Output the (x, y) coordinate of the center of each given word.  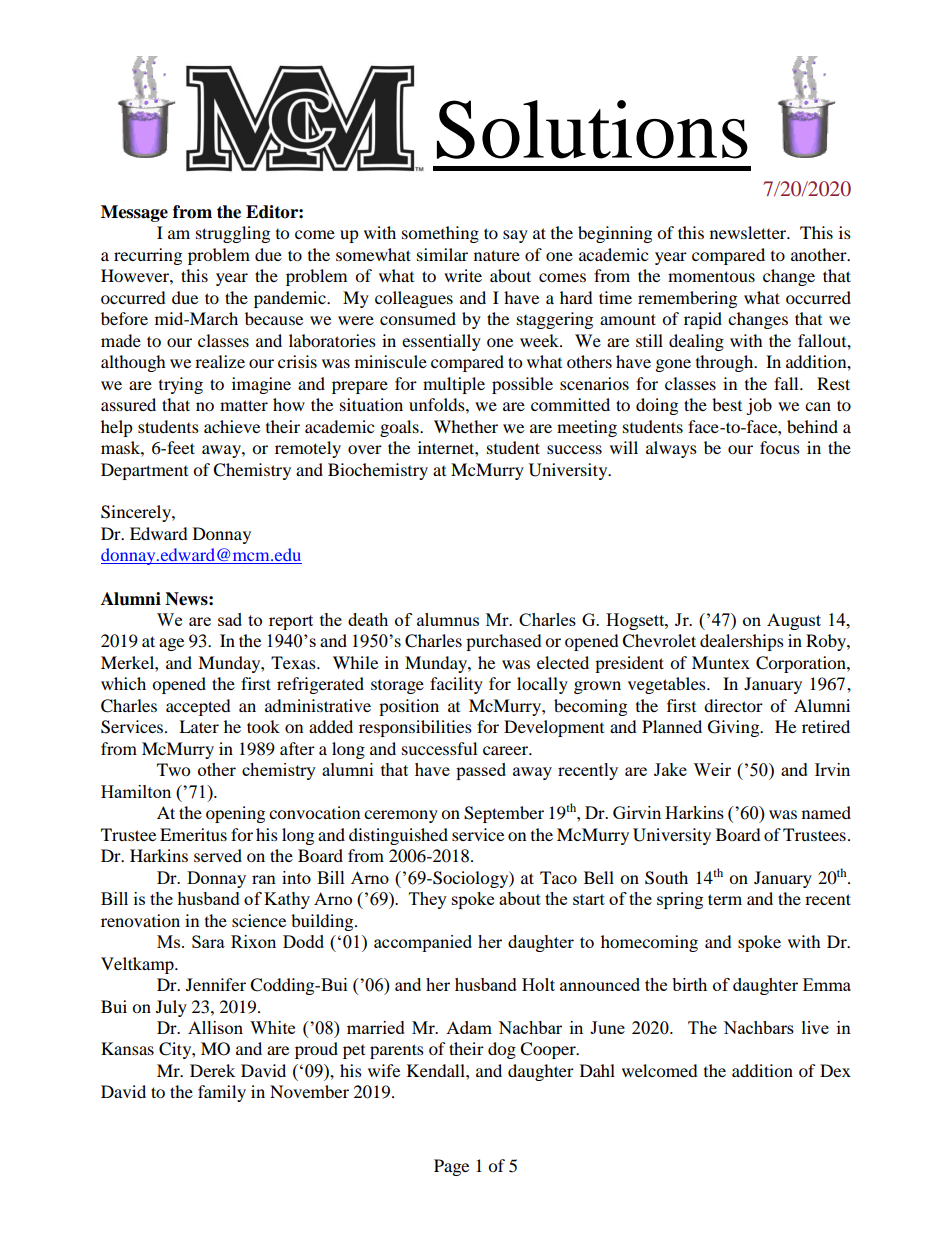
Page (451, 1167)
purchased (504, 642)
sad (230, 619)
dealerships (742, 642)
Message (134, 213)
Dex (835, 1070)
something (440, 234)
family (222, 1093)
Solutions (592, 129)
